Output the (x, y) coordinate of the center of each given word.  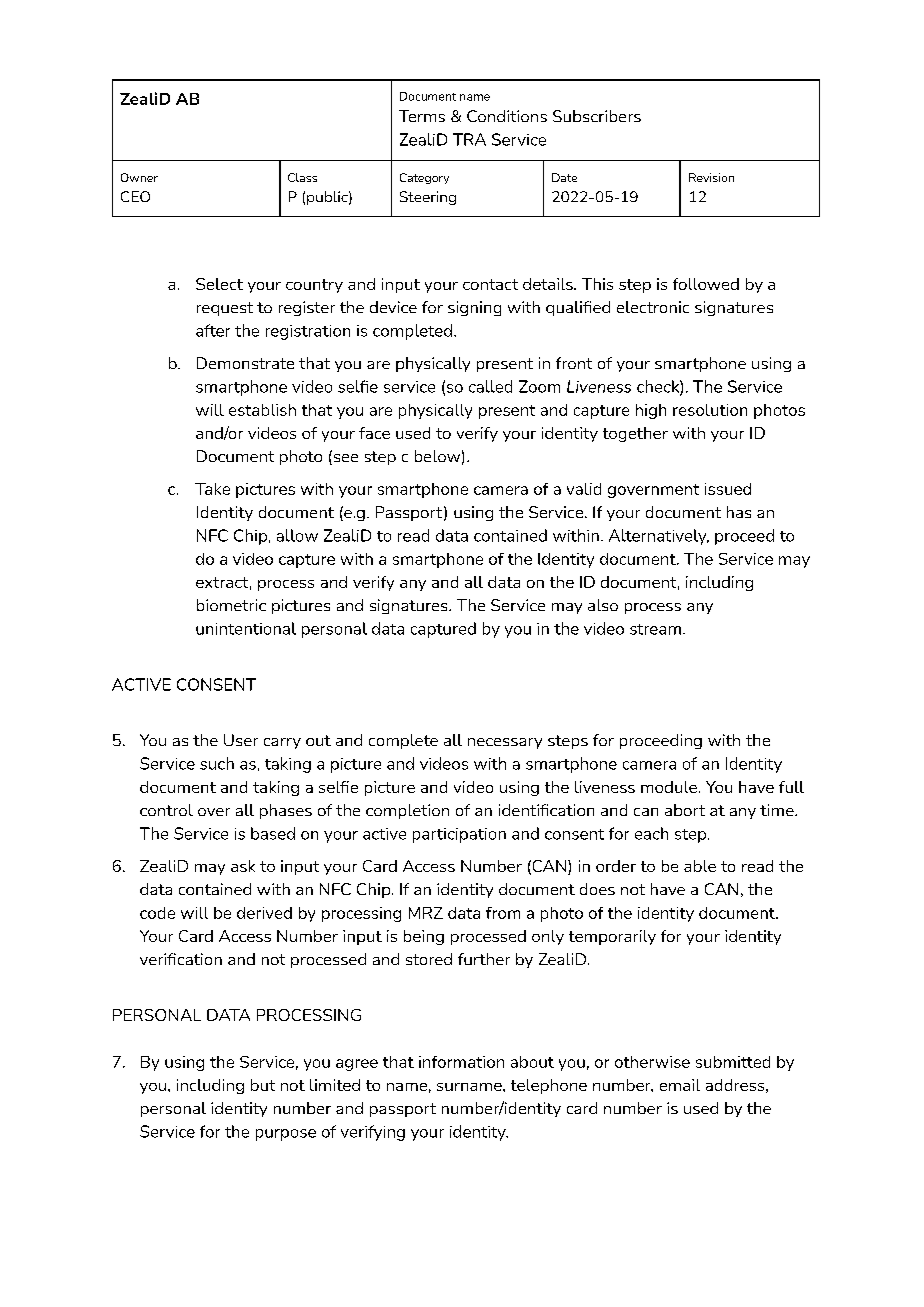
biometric (231, 605)
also (603, 605)
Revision (711, 177)
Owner (139, 177)
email (680, 1085)
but (263, 1085)
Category (424, 178)
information (461, 1062)
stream (655, 629)
